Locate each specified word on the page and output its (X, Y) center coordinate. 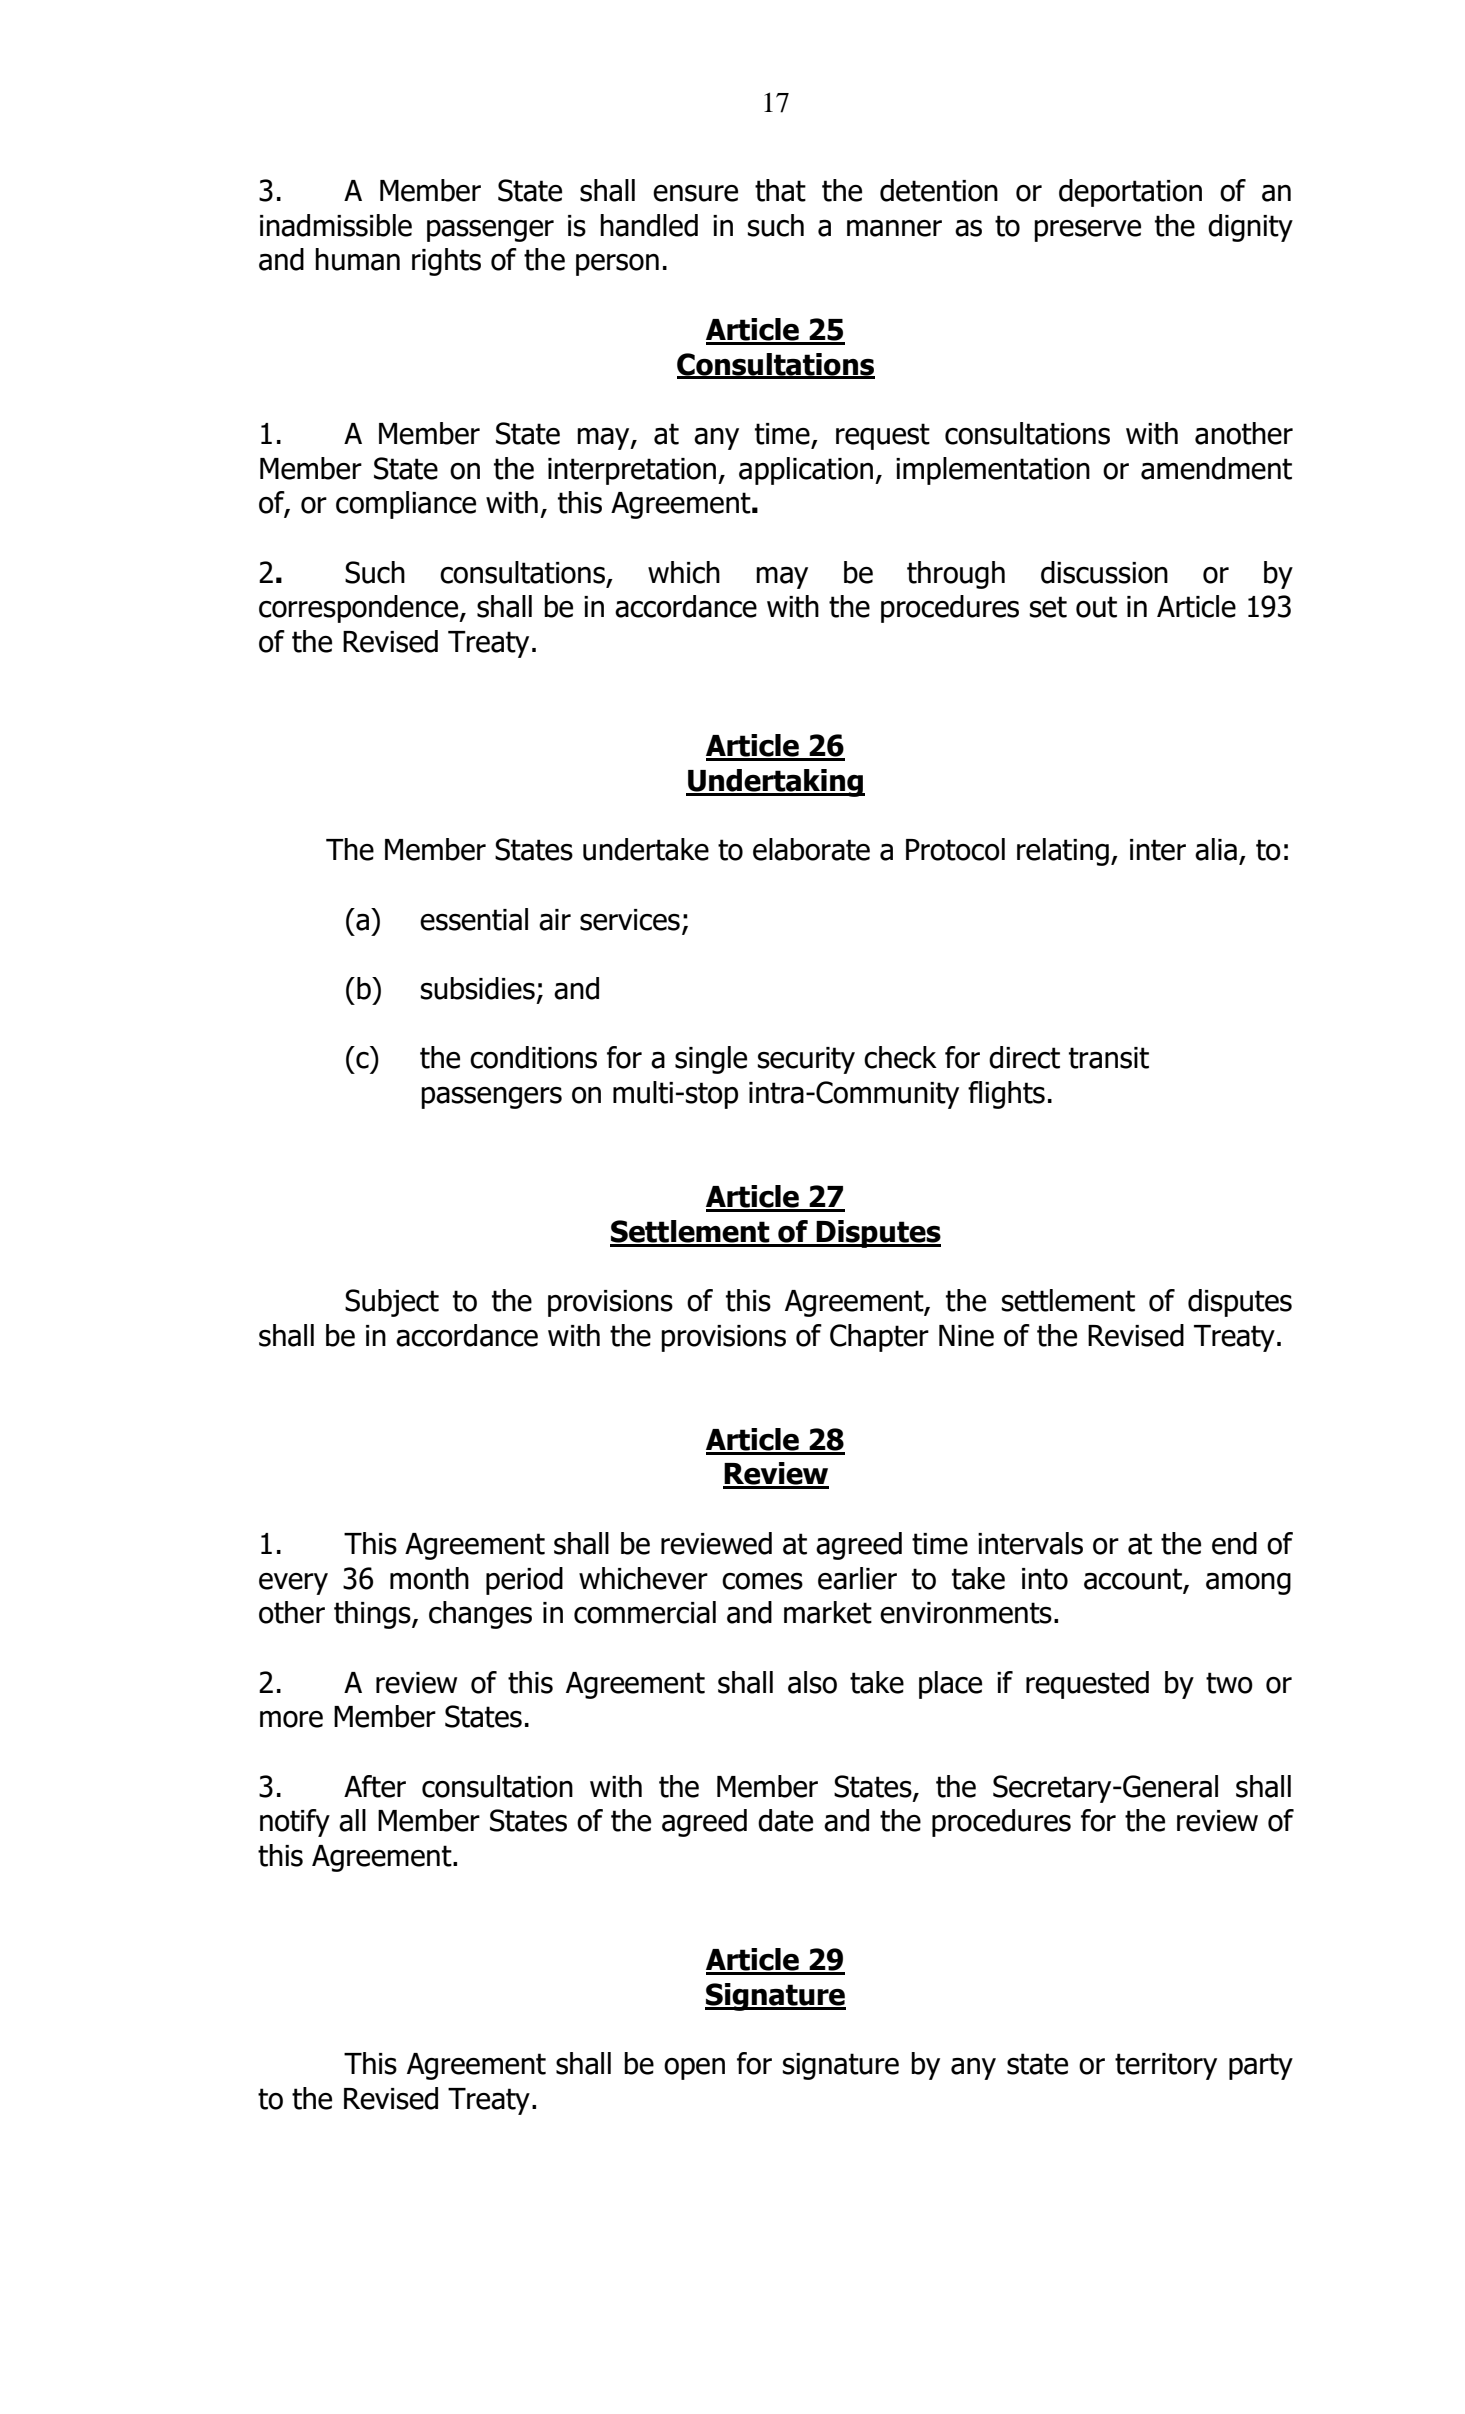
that (780, 190)
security (806, 1060)
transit (1109, 1058)
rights (446, 262)
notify (295, 1823)
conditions (533, 1057)
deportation (1130, 193)
